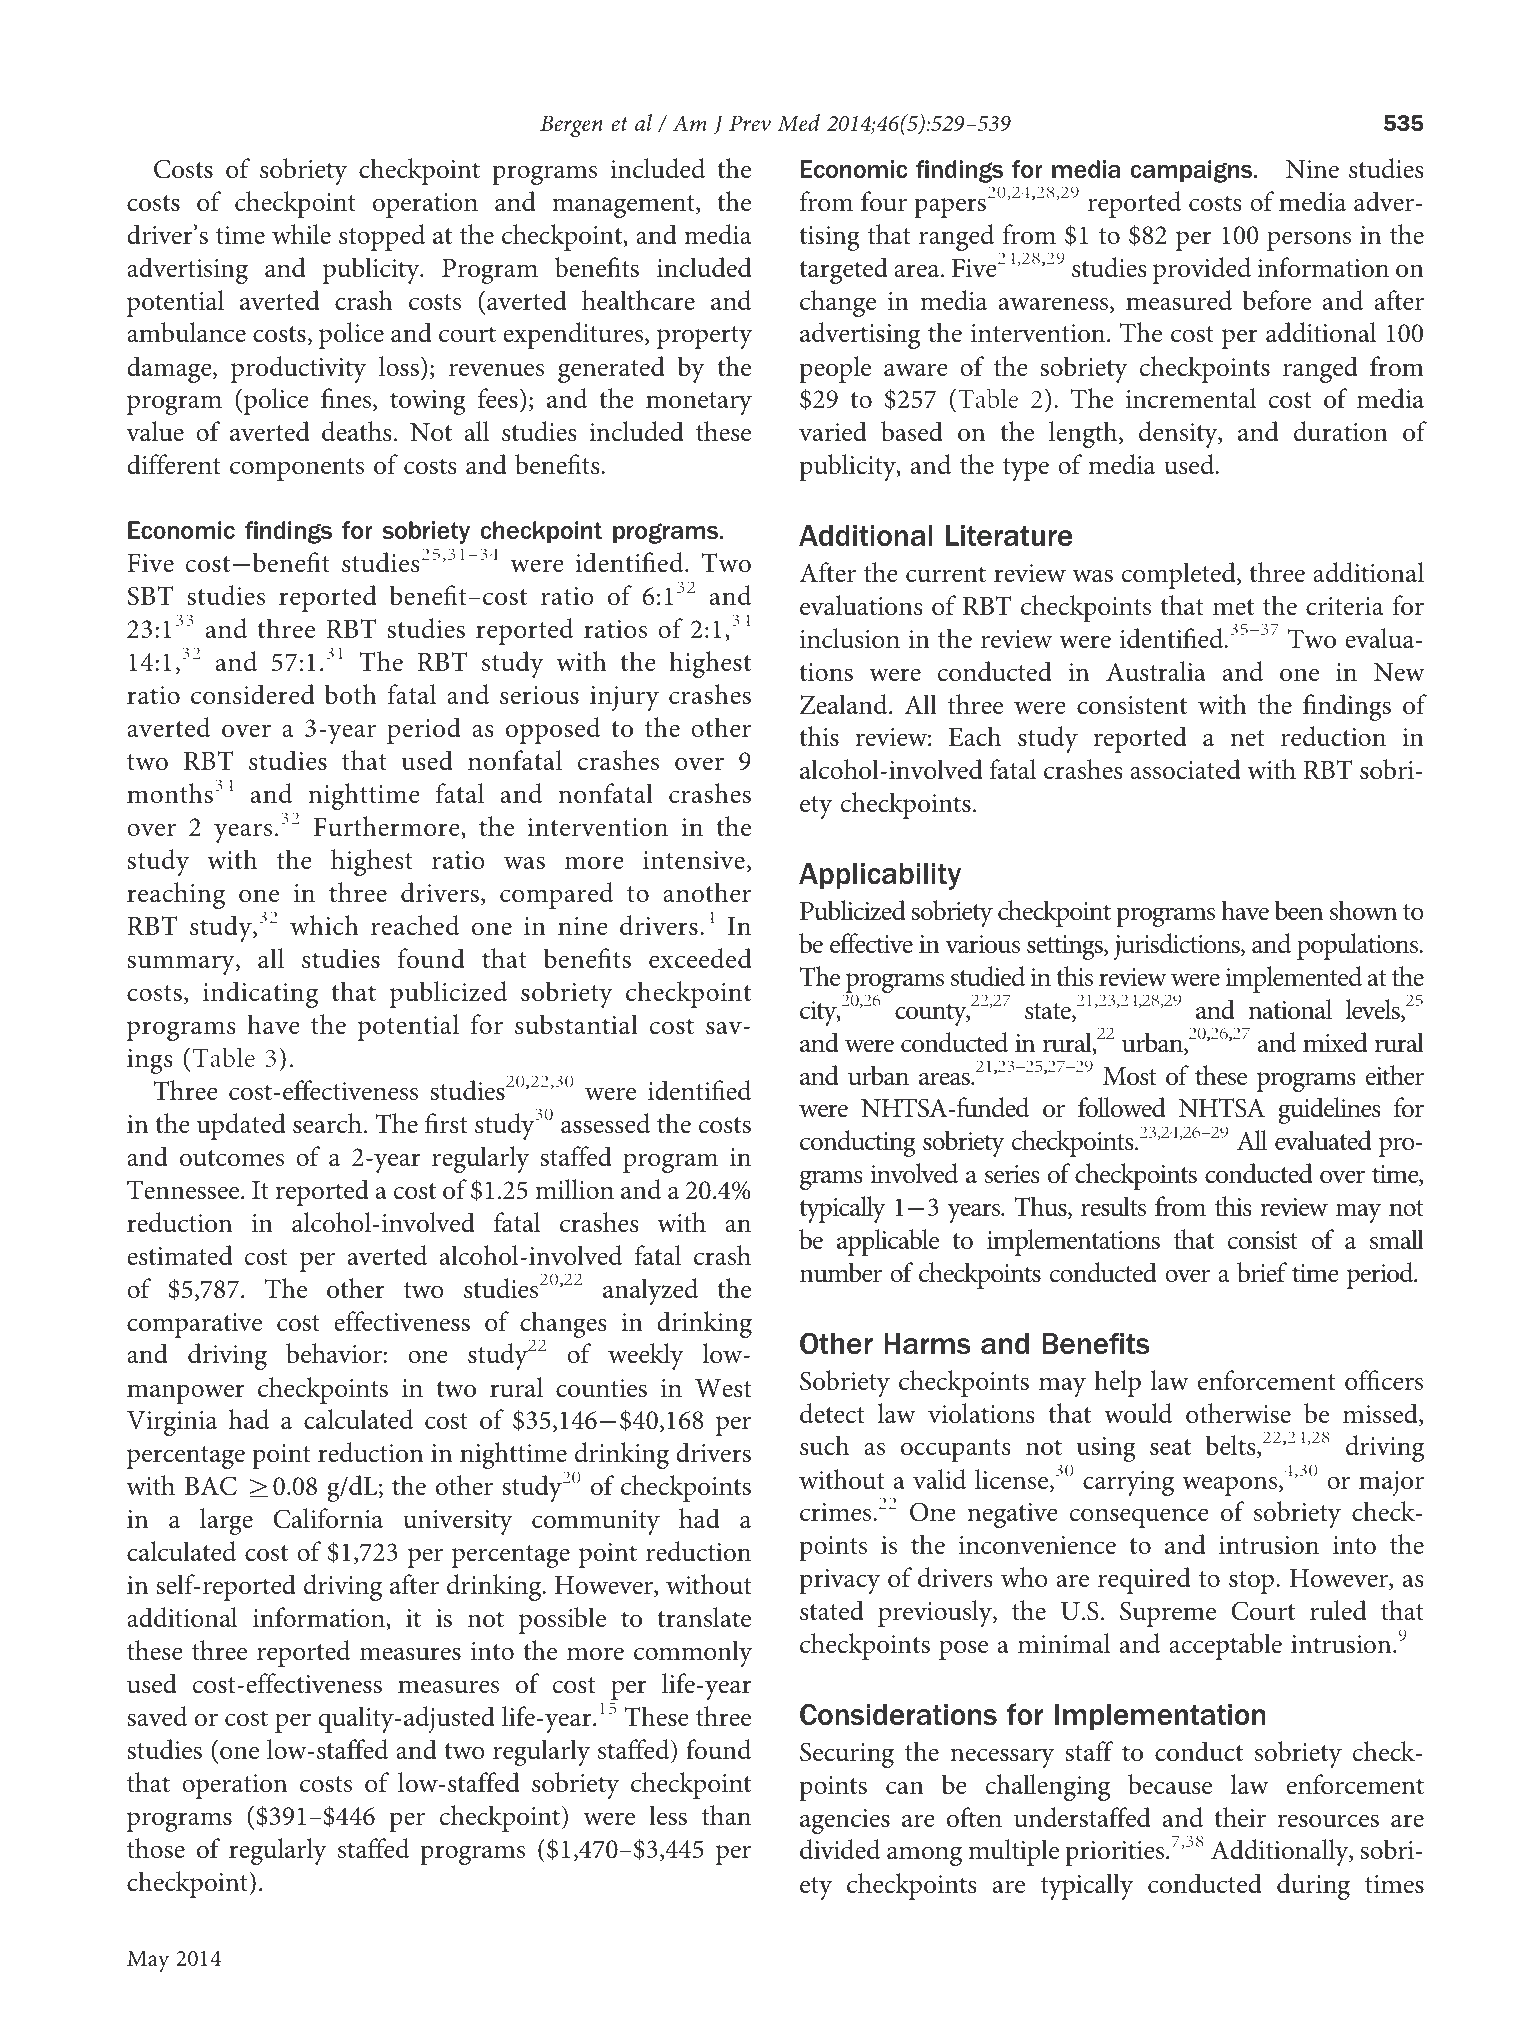 The height and width of the screenshot is (2042, 1519). Describe the element at coordinates (726, 1815) in the screenshot. I see `than` at that location.
